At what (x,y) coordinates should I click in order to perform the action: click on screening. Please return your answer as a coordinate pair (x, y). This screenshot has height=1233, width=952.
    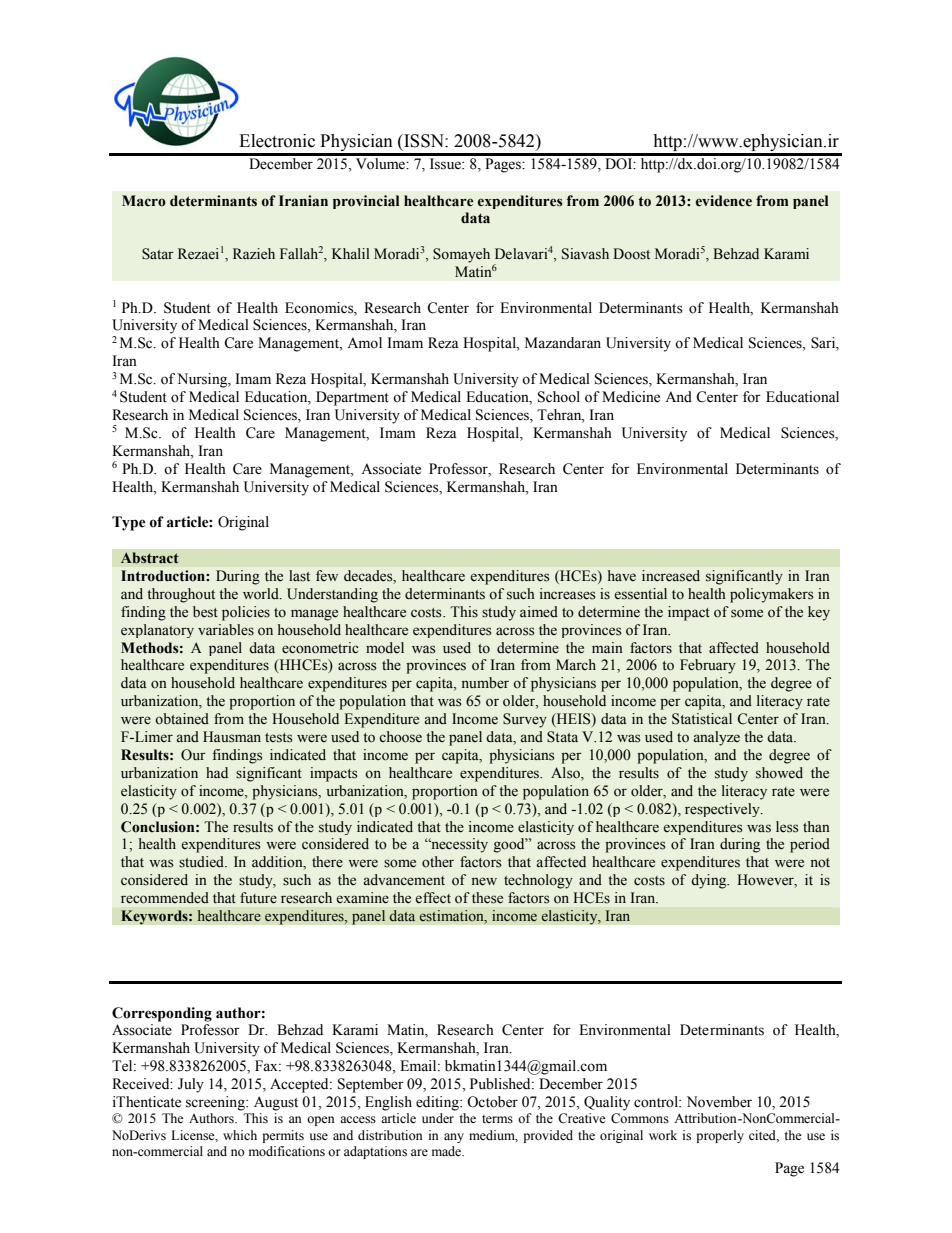
    Looking at the image, I should click on (216, 1103).
